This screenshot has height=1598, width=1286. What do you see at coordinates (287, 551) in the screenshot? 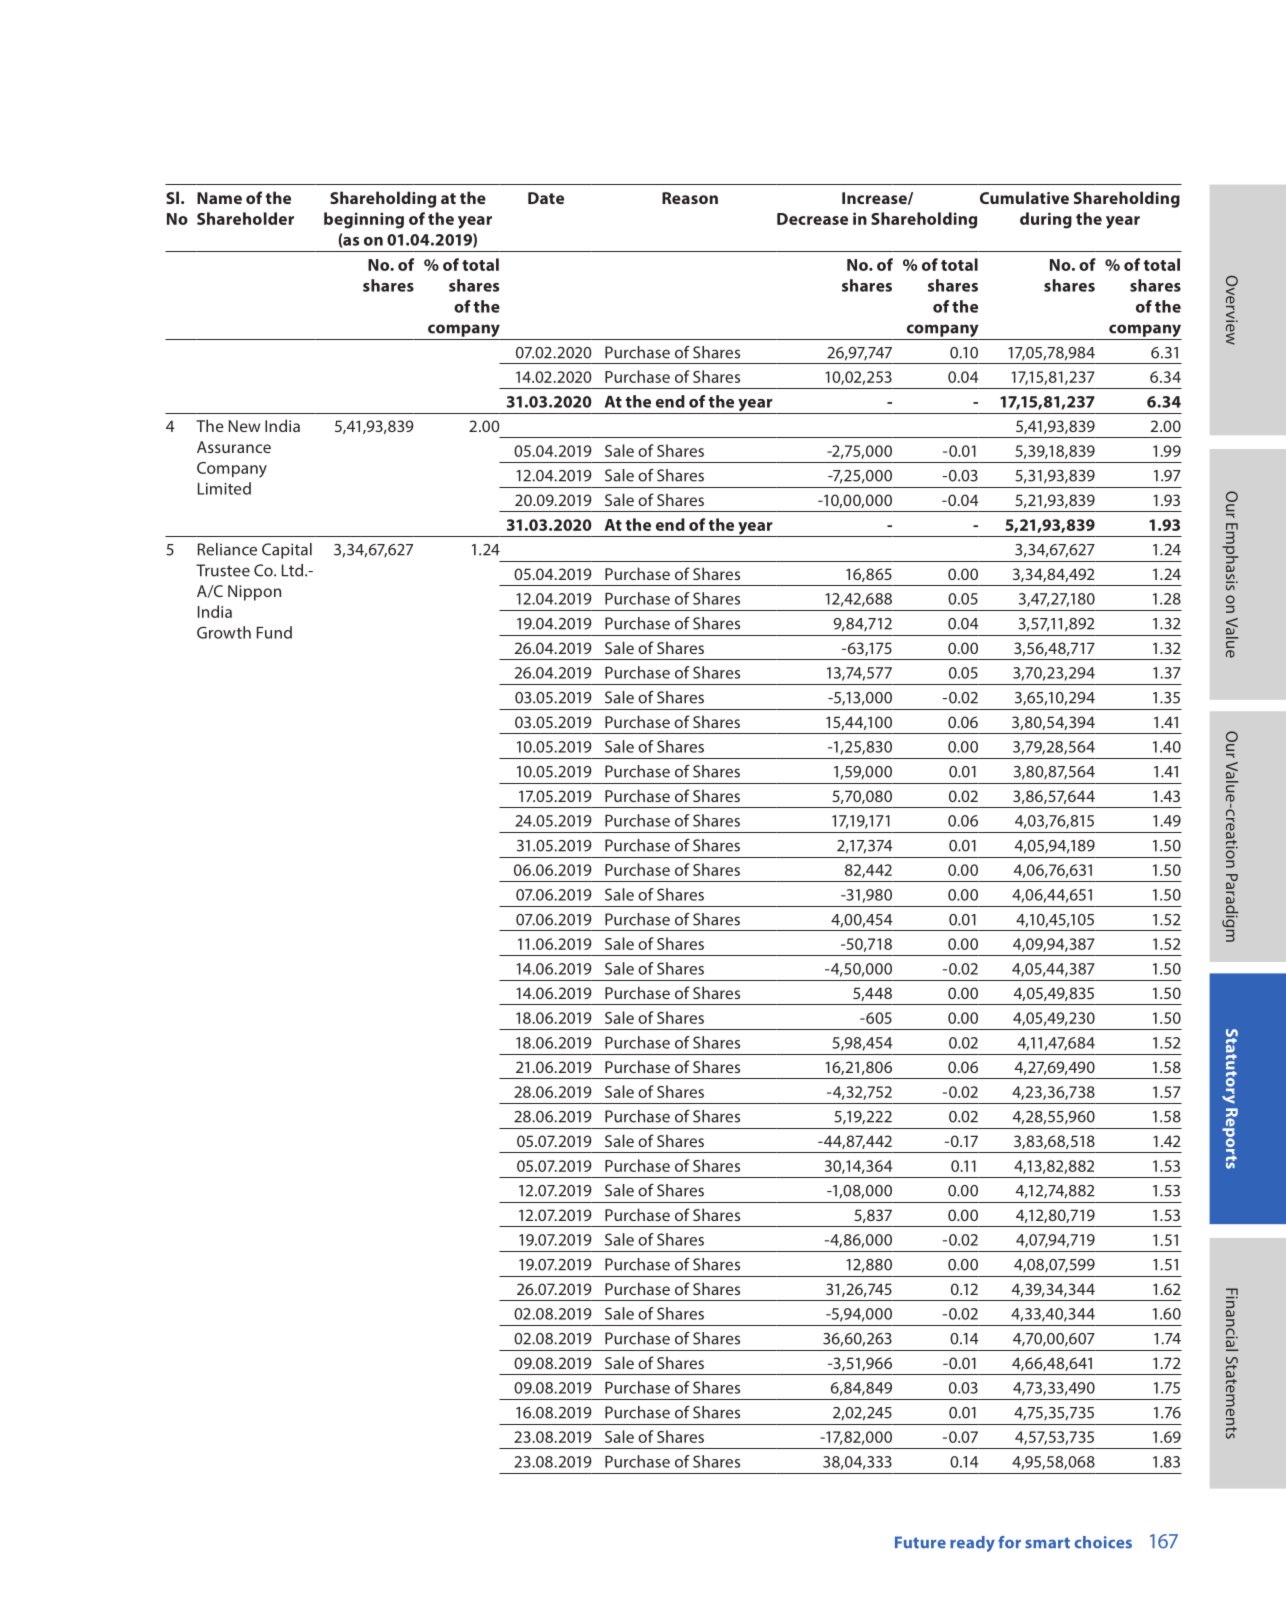
I see `Capital` at bounding box center [287, 551].
